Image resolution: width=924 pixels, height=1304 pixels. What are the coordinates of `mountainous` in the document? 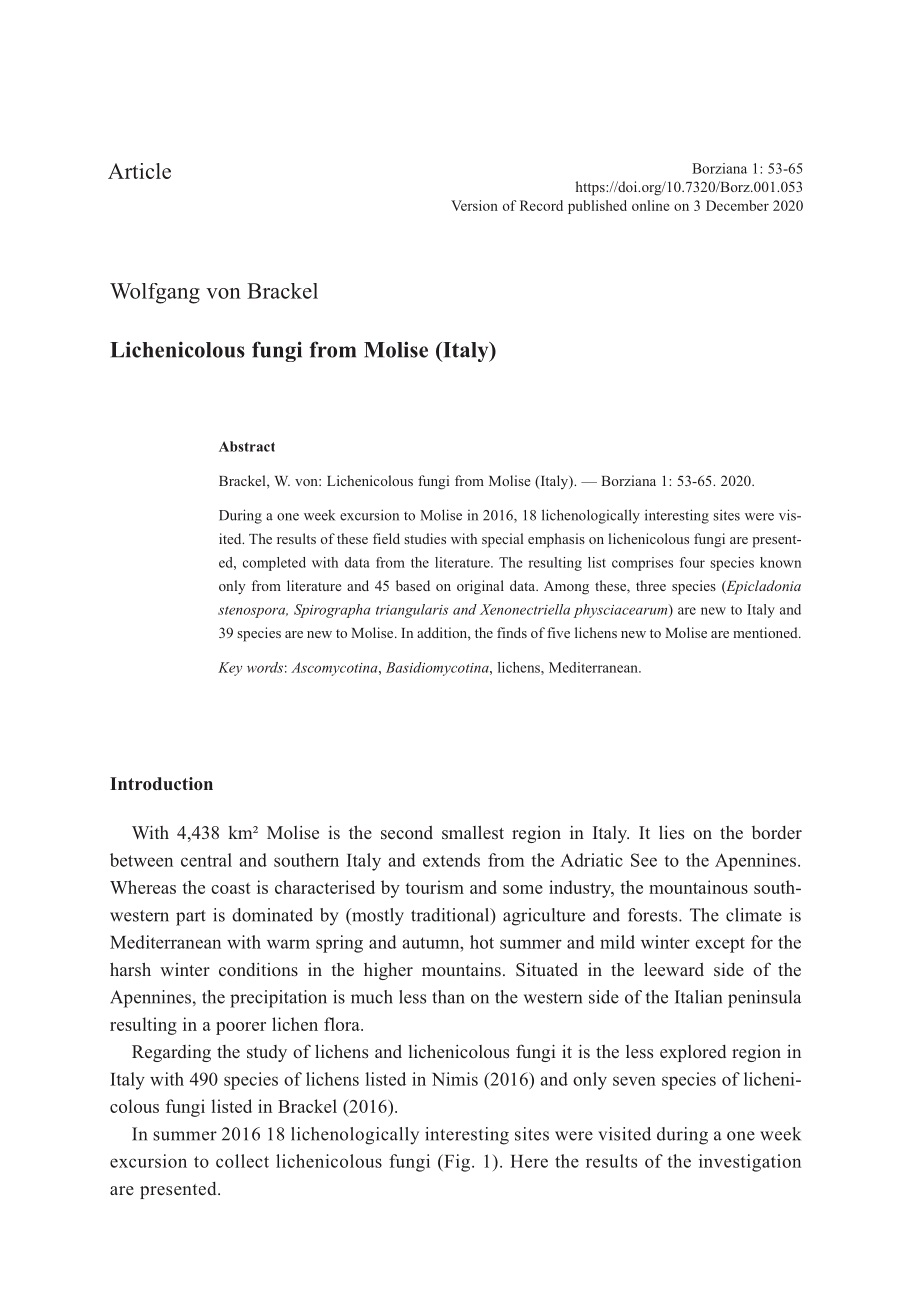 It's located at (698, 887).
